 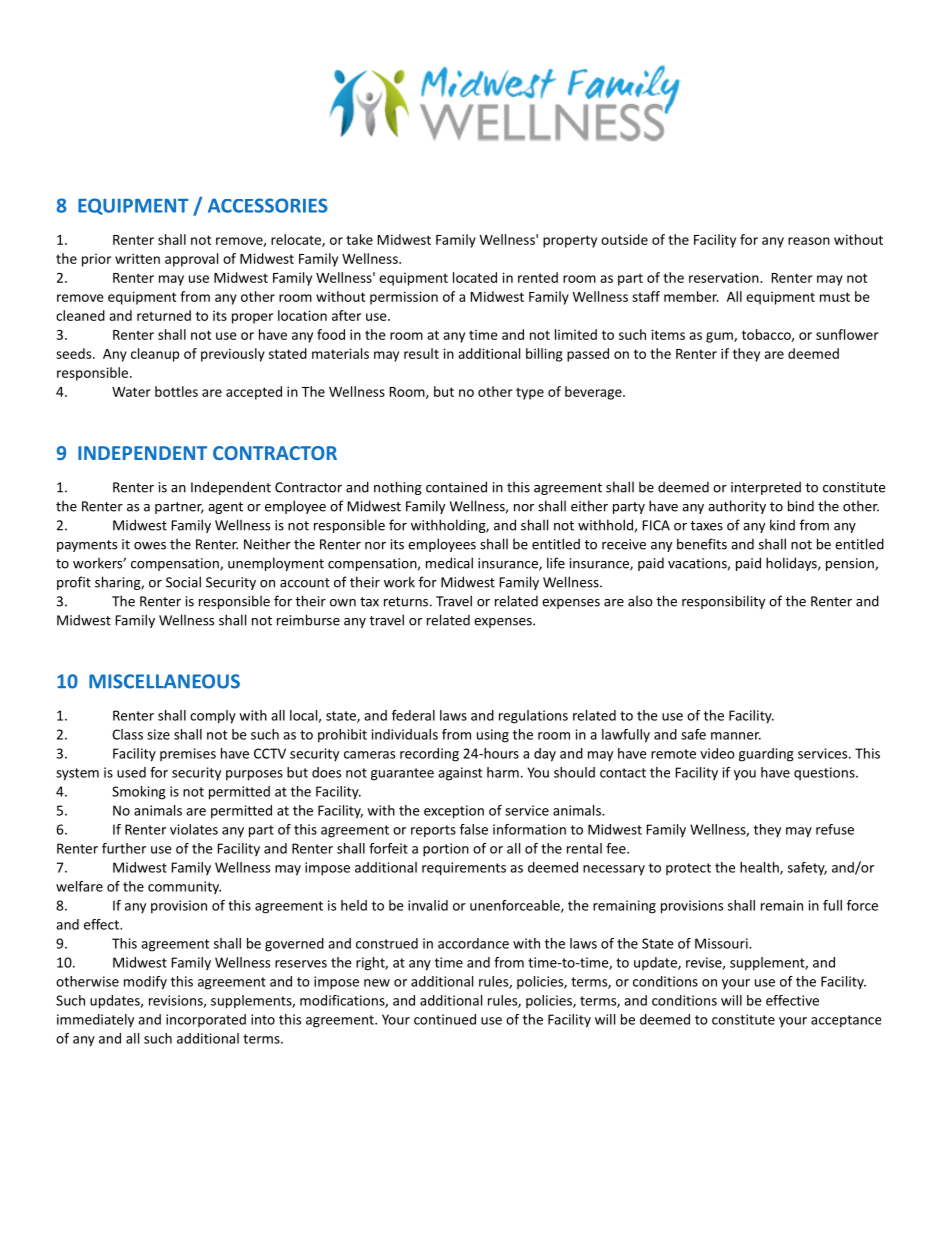 I want to click on returns, so click(x=406, y=602).
